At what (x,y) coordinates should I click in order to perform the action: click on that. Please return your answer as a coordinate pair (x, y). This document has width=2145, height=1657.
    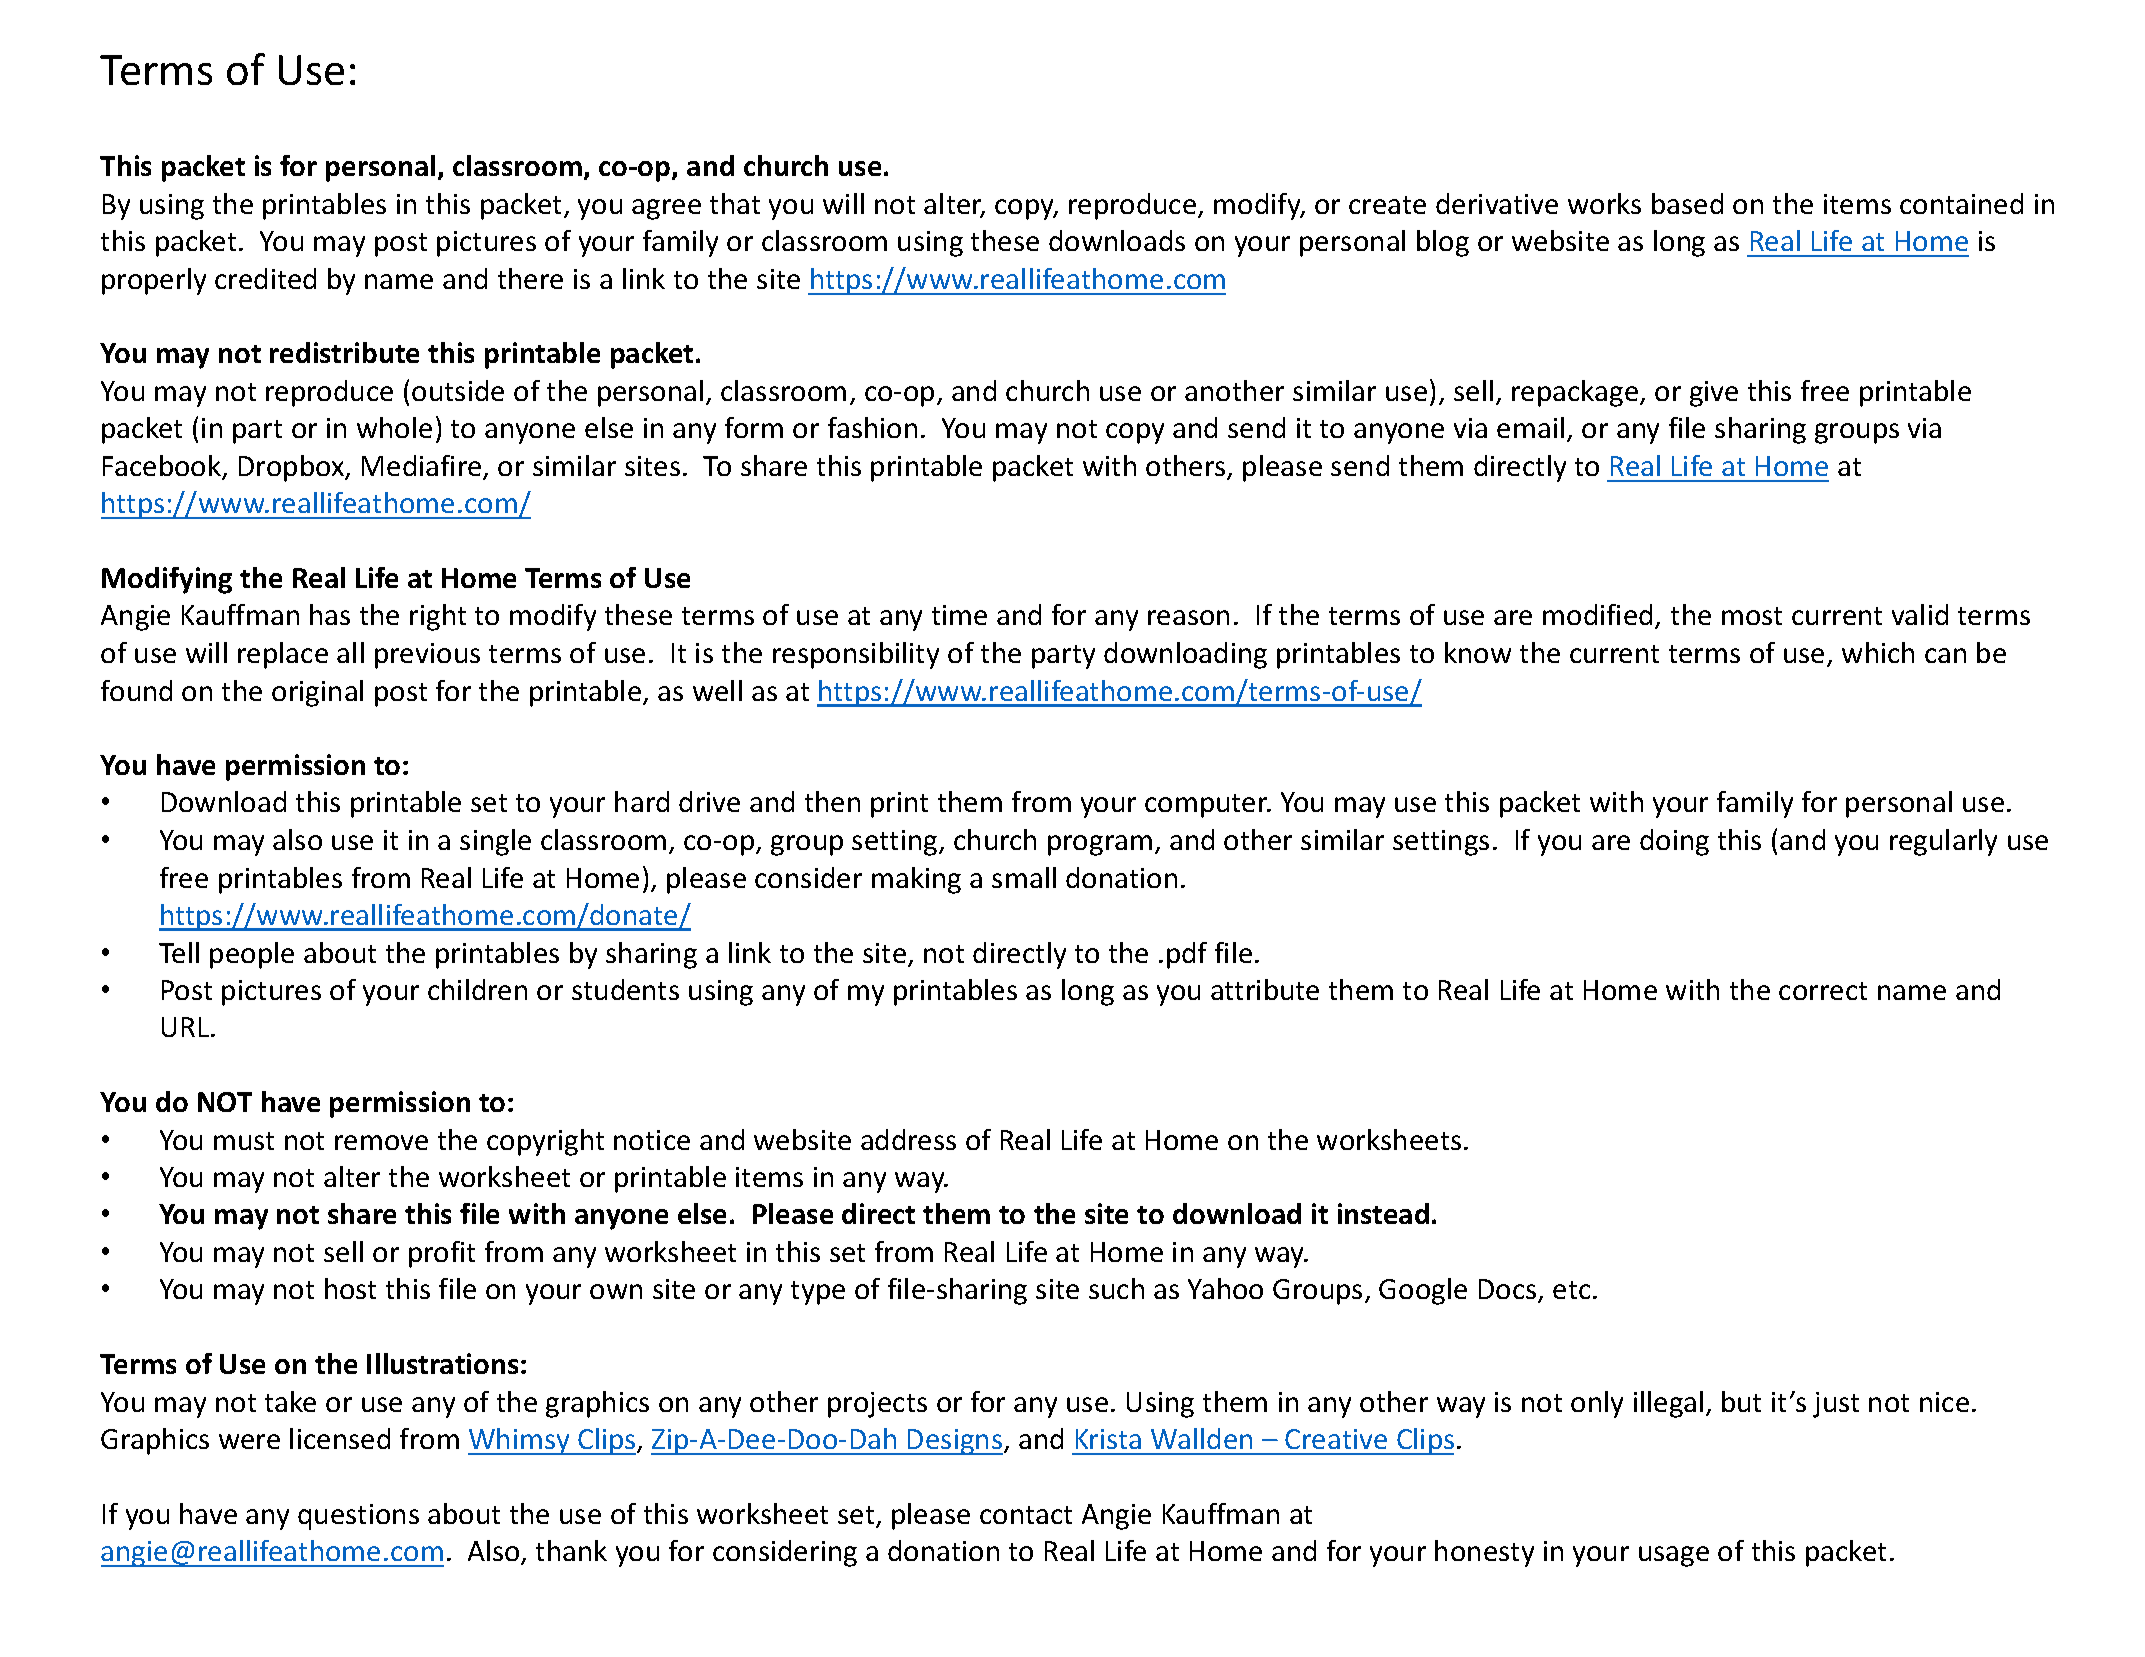
    Looking at the image, I should click on (735, 203).
